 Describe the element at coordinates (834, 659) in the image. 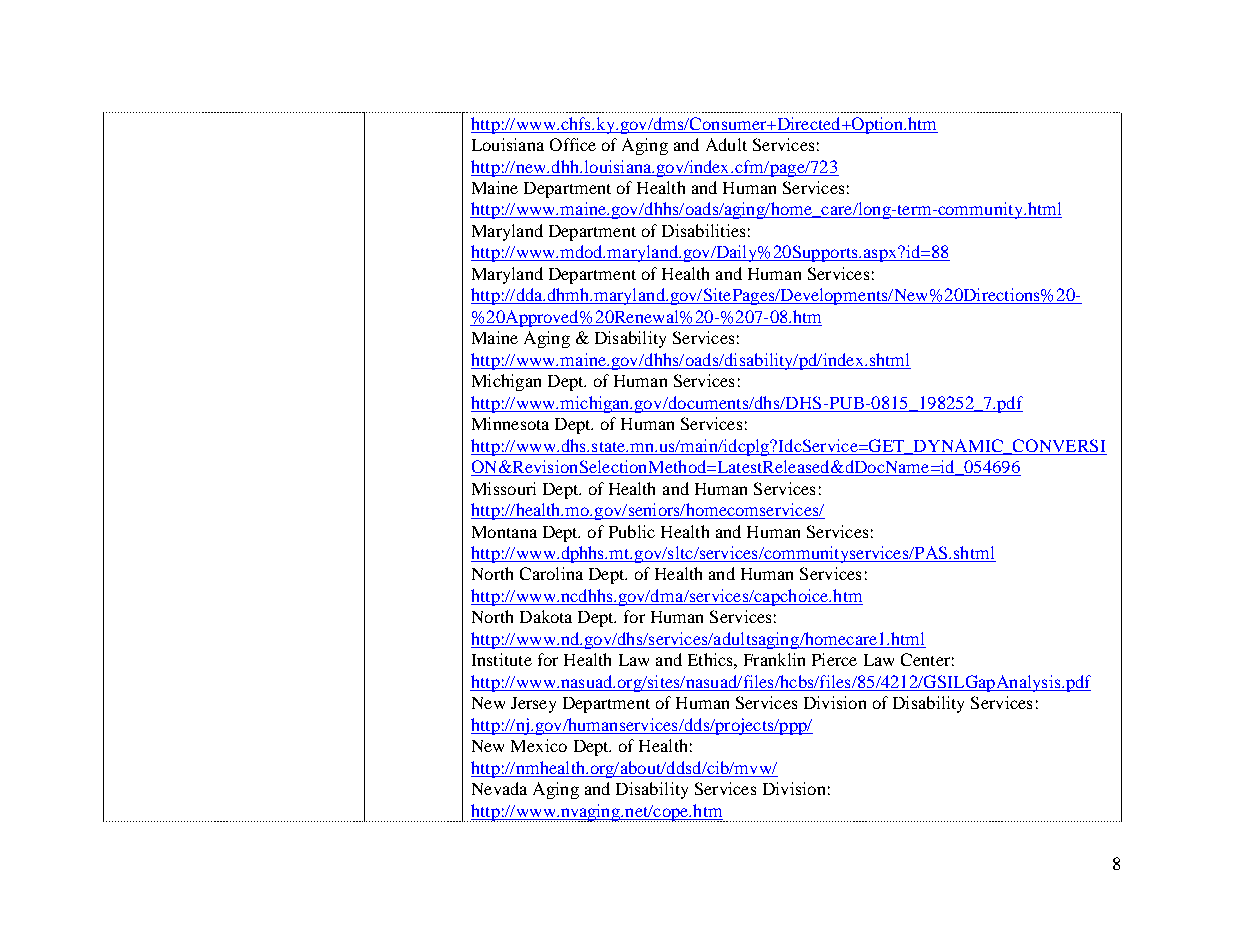

I see `Pierce` at that location.
